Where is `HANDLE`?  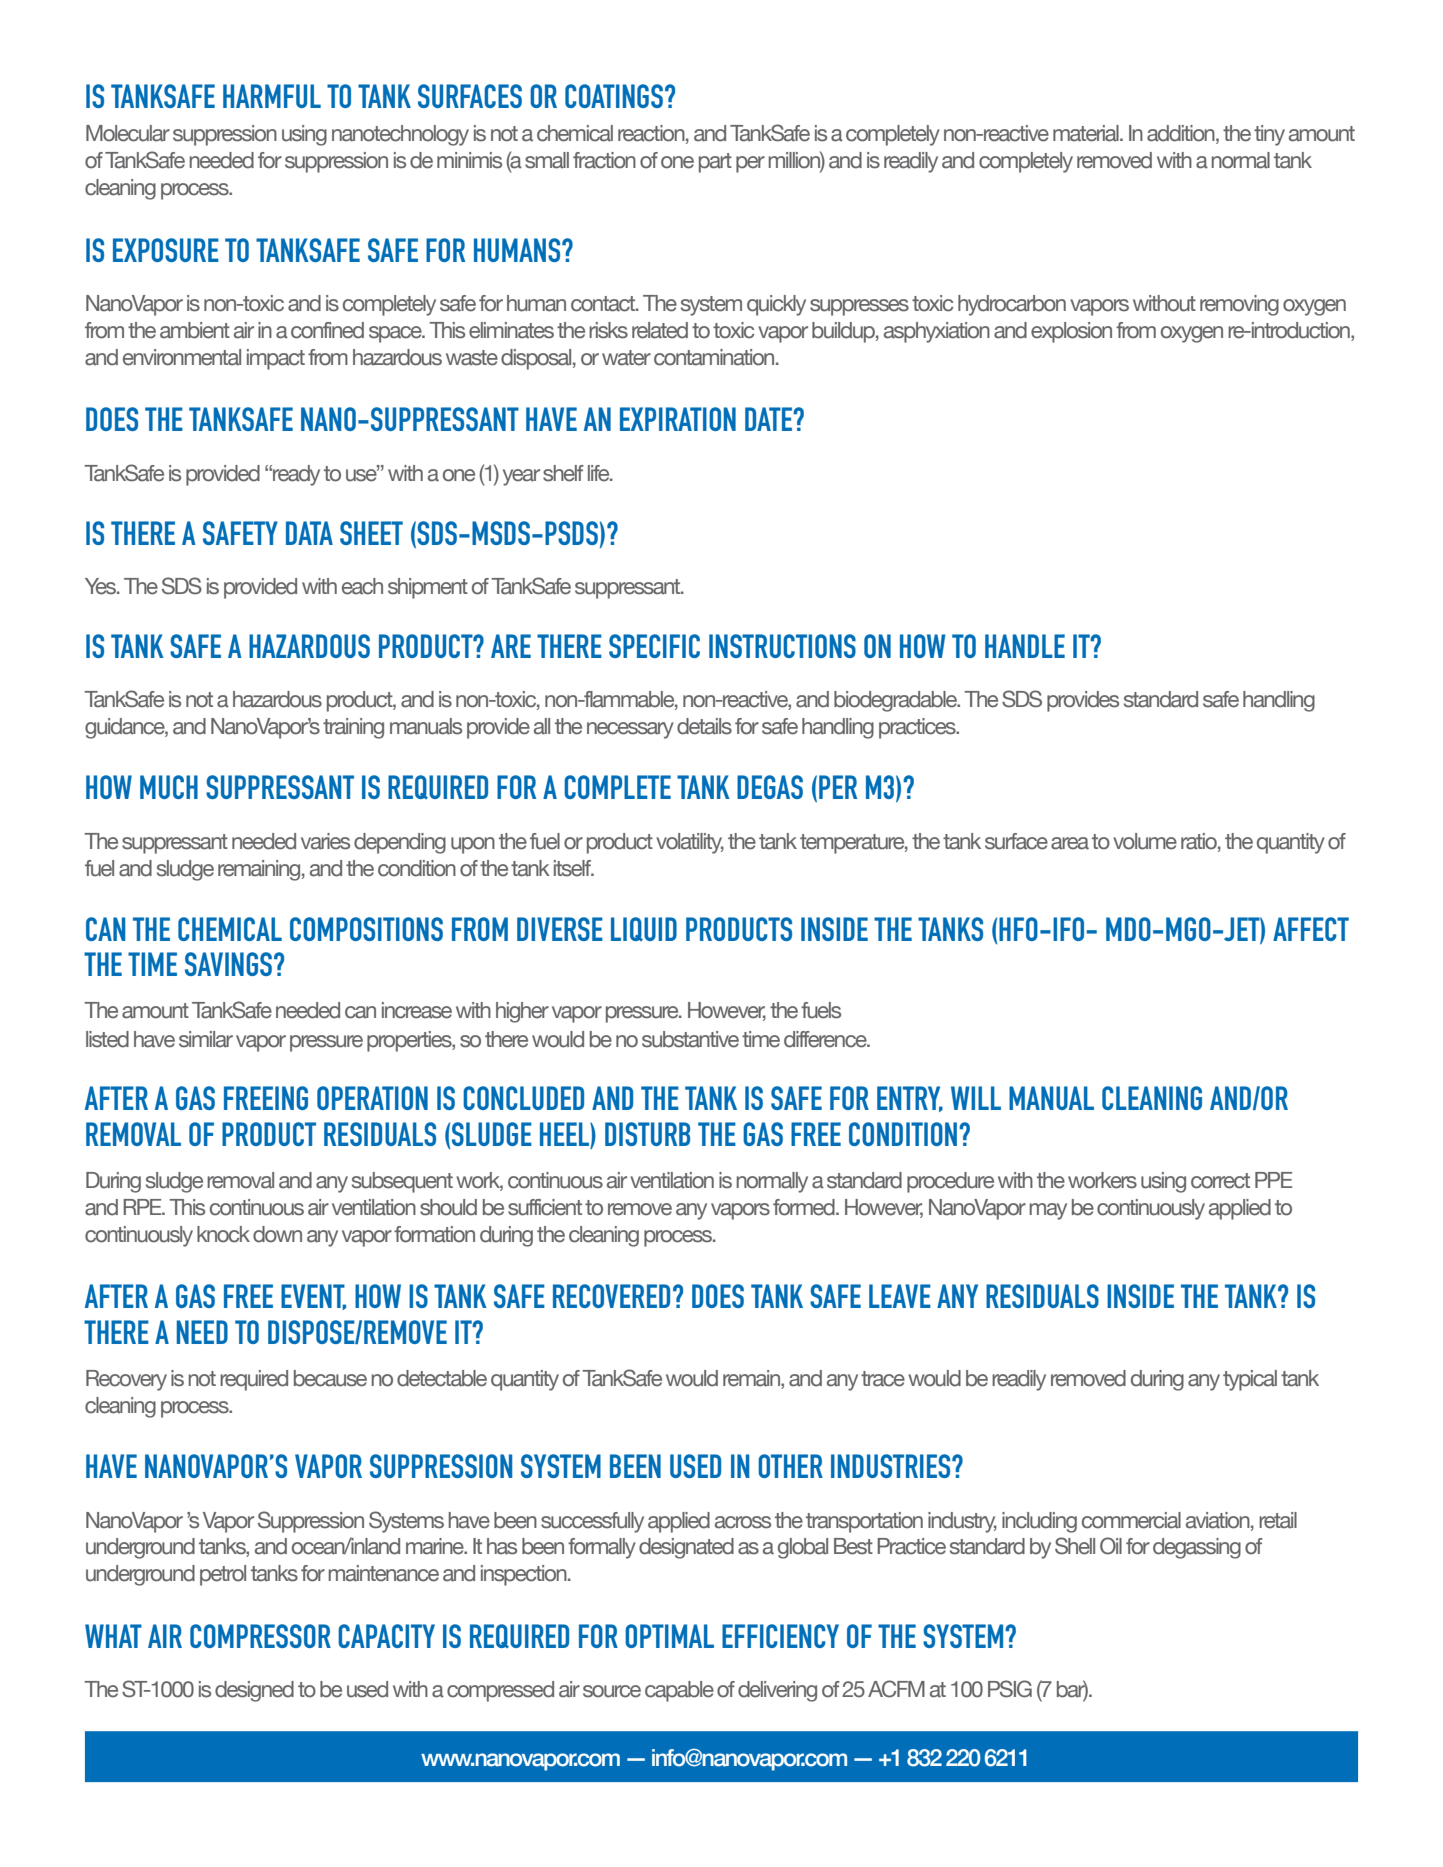
HANDLE is located at coordinates (1025, 646).
